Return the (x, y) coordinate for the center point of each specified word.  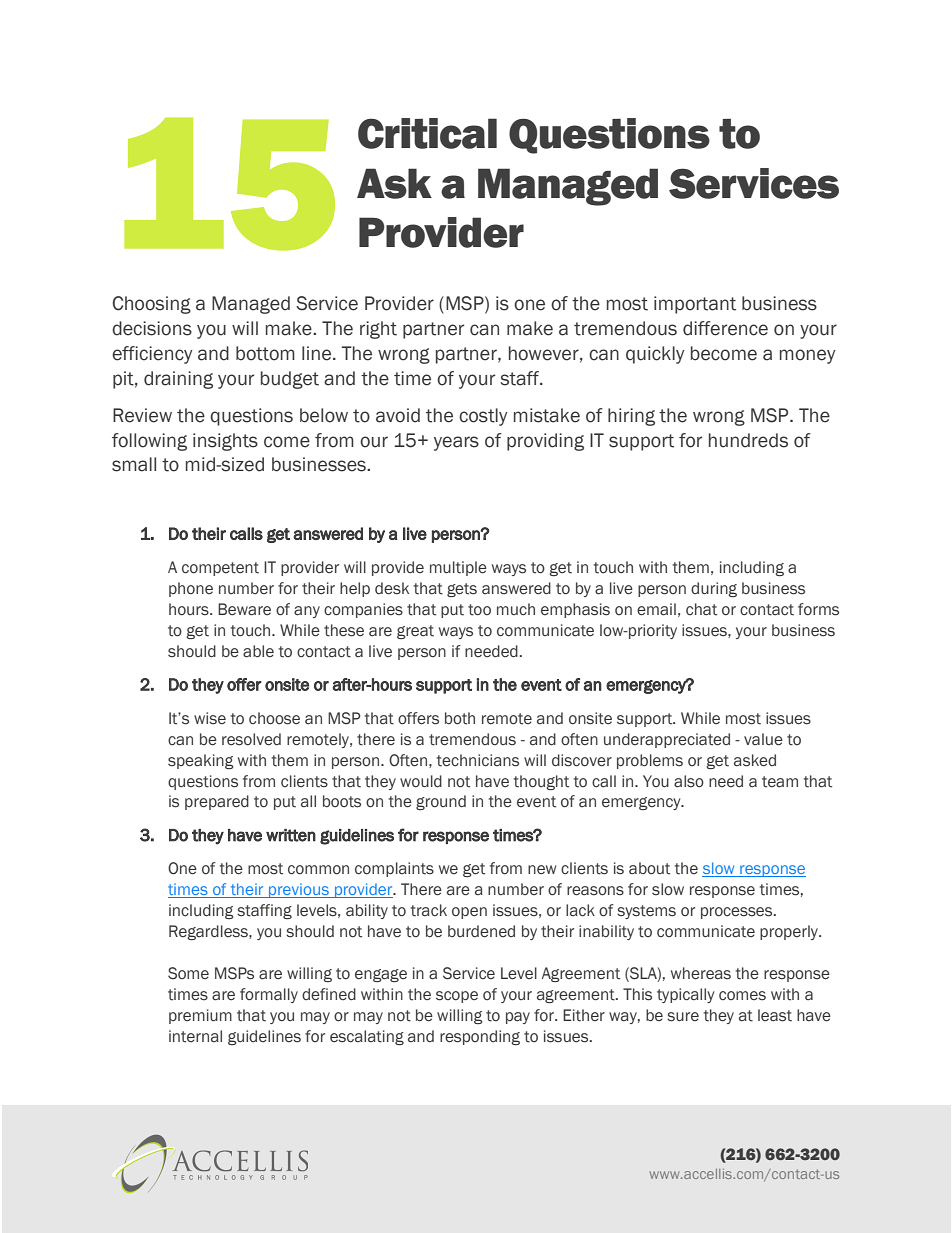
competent (220, 569)
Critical (427, 133)
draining (178, 380)
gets (462, 590)
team (780, 782)
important (695, 305)
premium (200, 1016)
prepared (217, 802)
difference (725, 328)
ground (441, 802)
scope (457, 997)
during (714, 589)
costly (483, 417)
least (775, 1015)
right (378, 330)
